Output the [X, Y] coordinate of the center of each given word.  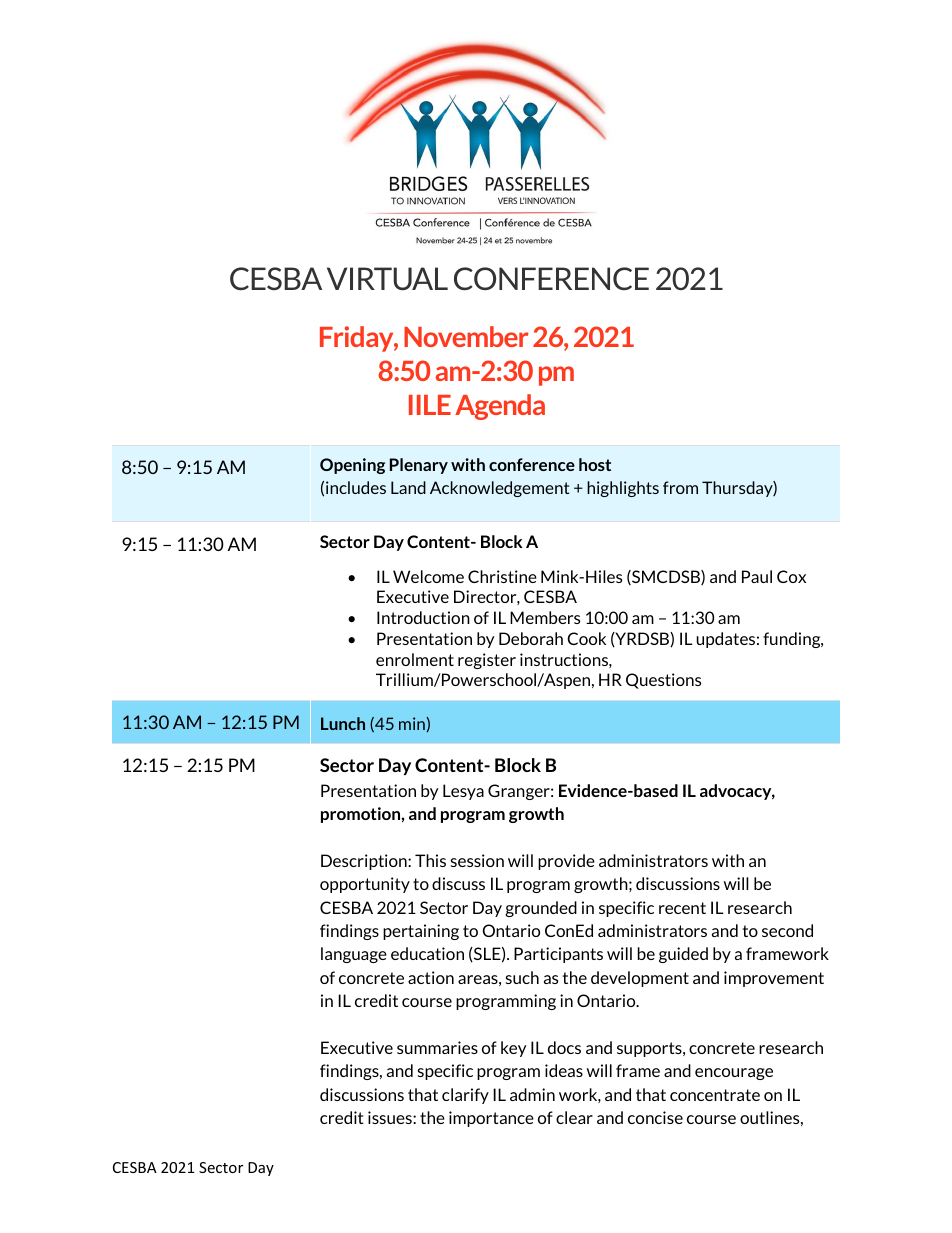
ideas [564, 1070]
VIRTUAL [387, 279]
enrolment [415, 659]
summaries [437, 1047]
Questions [663, 681]
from [680, 487]
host [595, 464]
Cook [586, 638]
